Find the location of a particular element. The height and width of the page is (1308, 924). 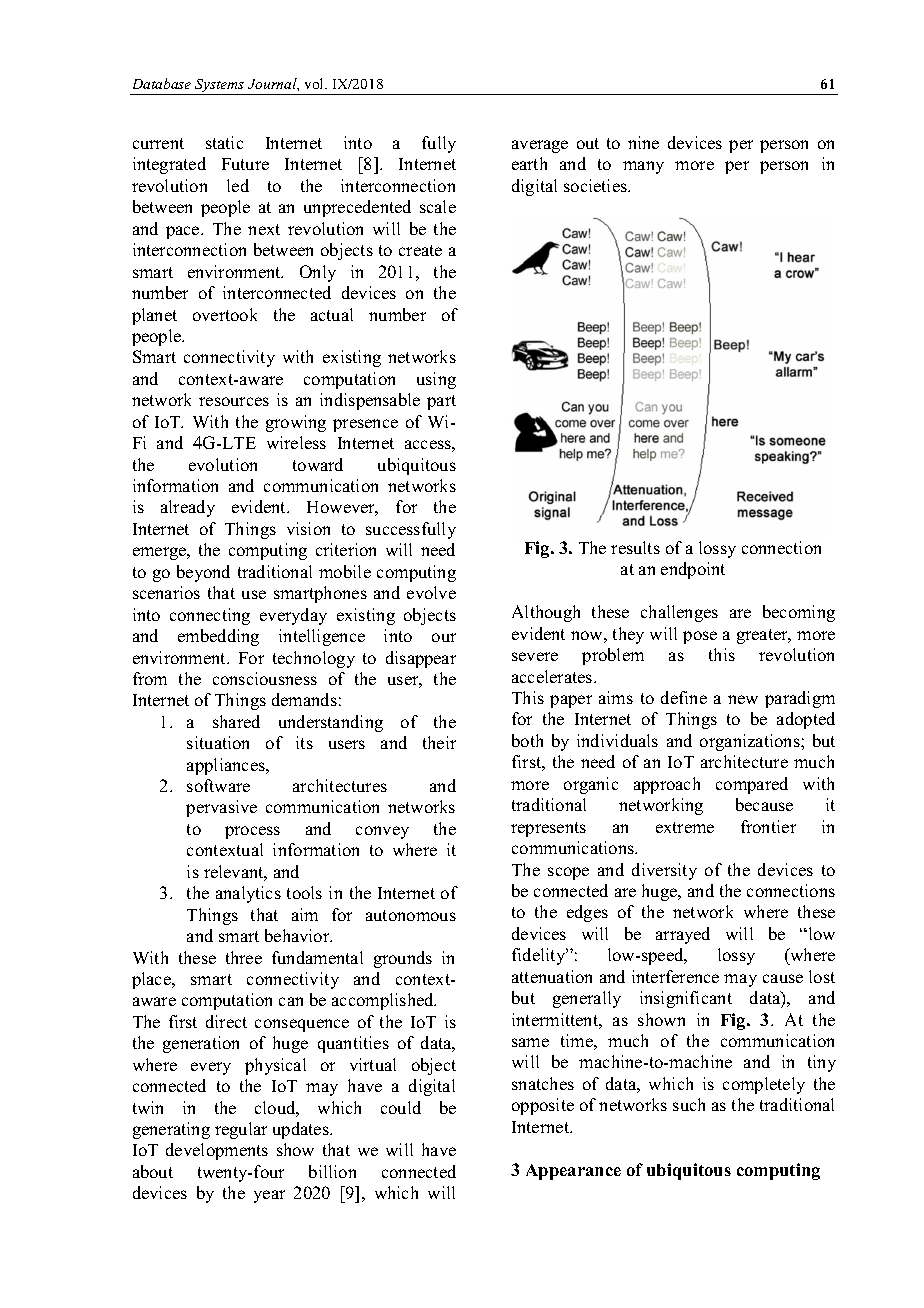

severe is located at coordinates (535, 656).
